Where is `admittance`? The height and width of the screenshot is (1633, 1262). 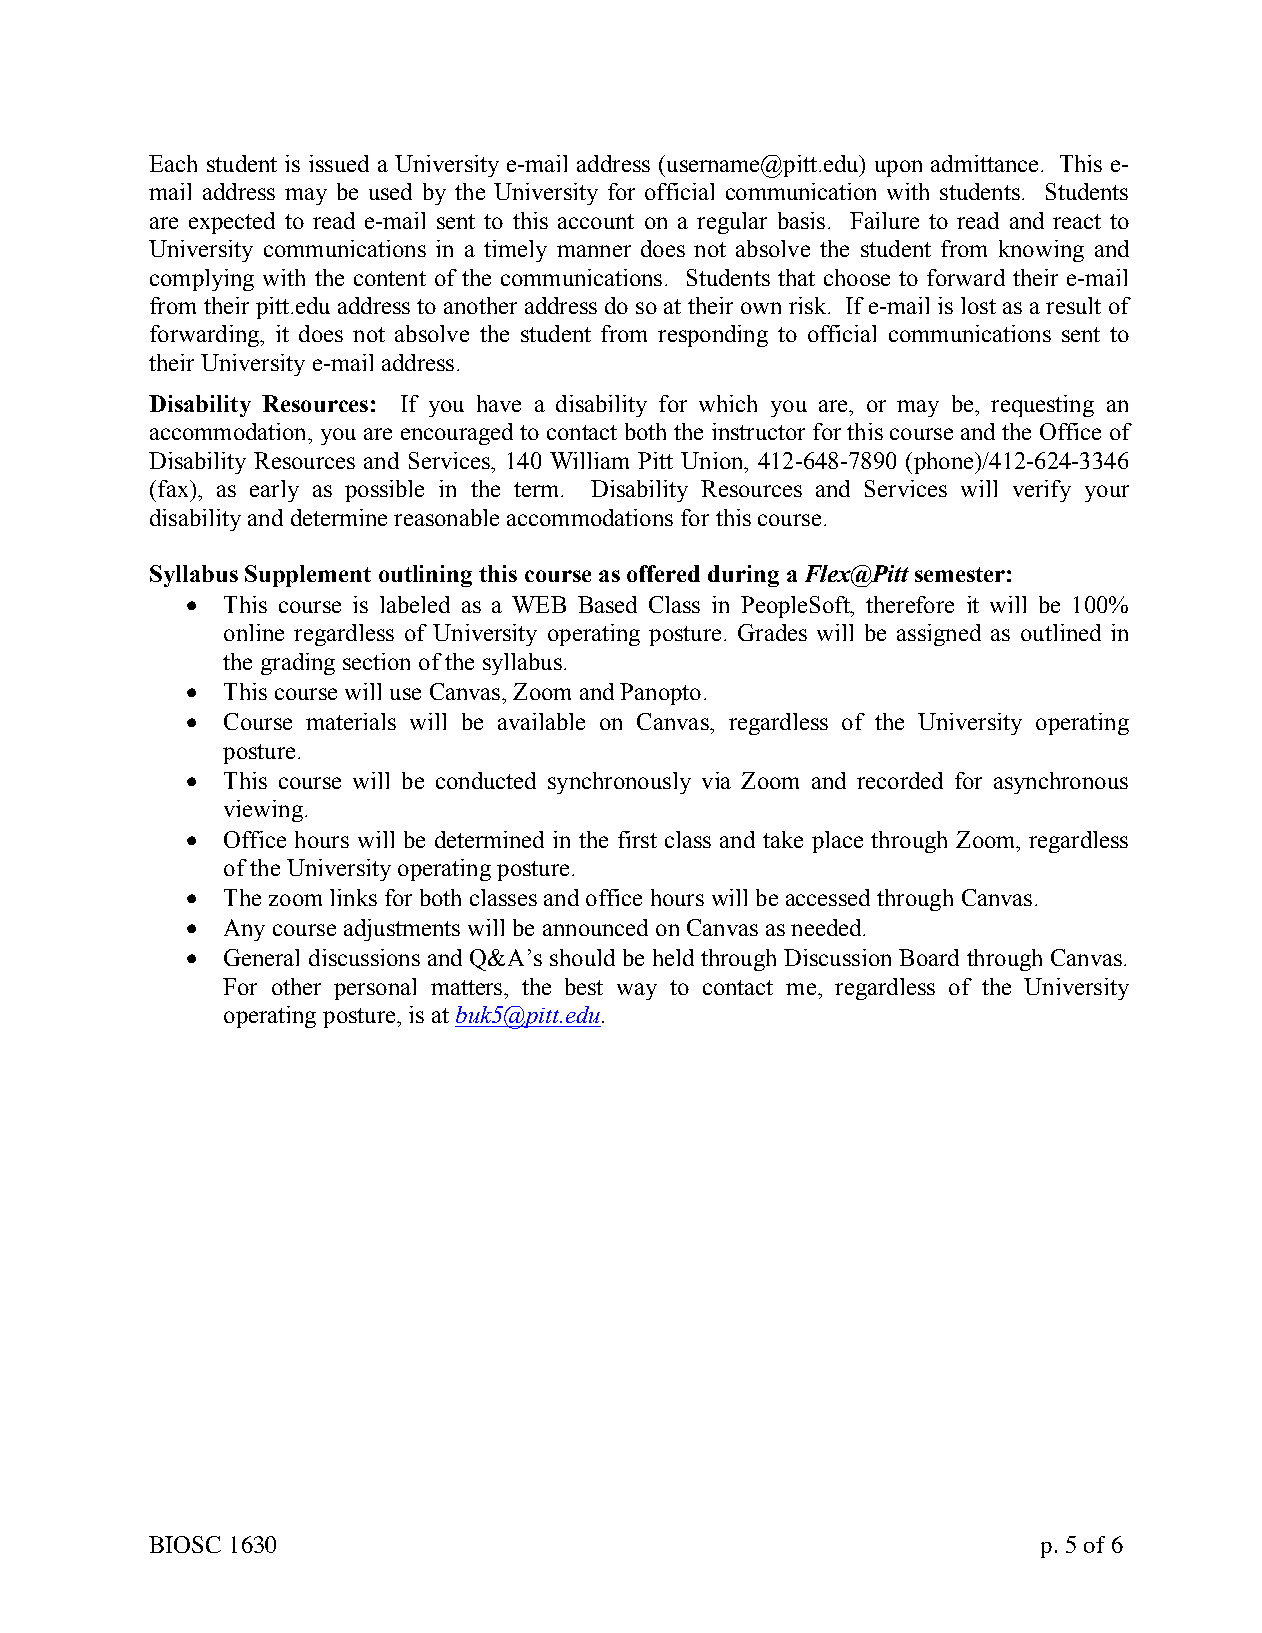 admittance is located at coordinates (984, 163).
